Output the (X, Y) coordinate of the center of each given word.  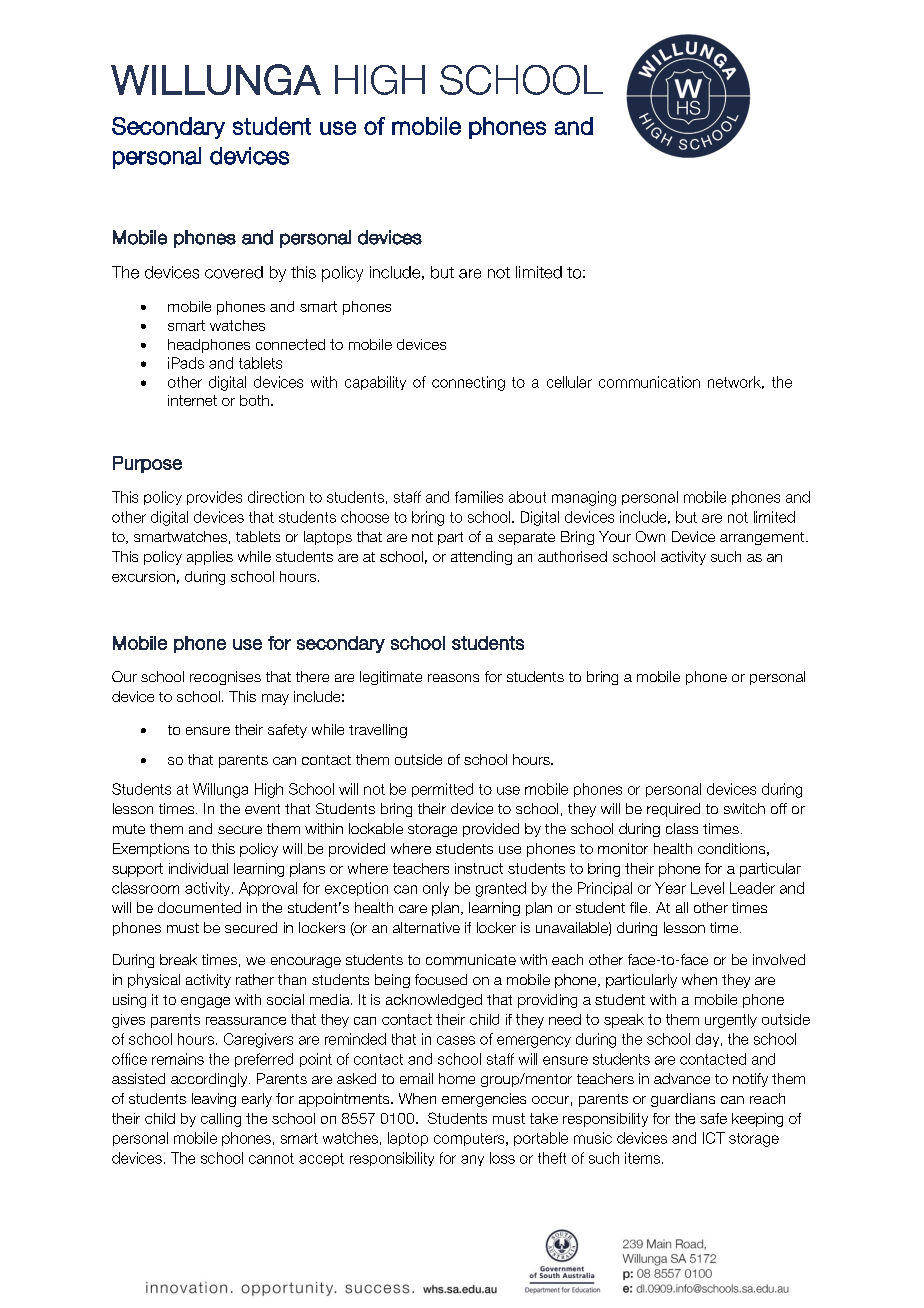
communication (649, 382)
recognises (225, 678)
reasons (453, 678)
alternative (426, 927)
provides (214, 498)
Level (707, 888)
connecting (468, 383)
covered (234, 272)
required (673, 810)
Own (650, 536)
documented (199, 907)
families (479, 497)
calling (221, 1120)
